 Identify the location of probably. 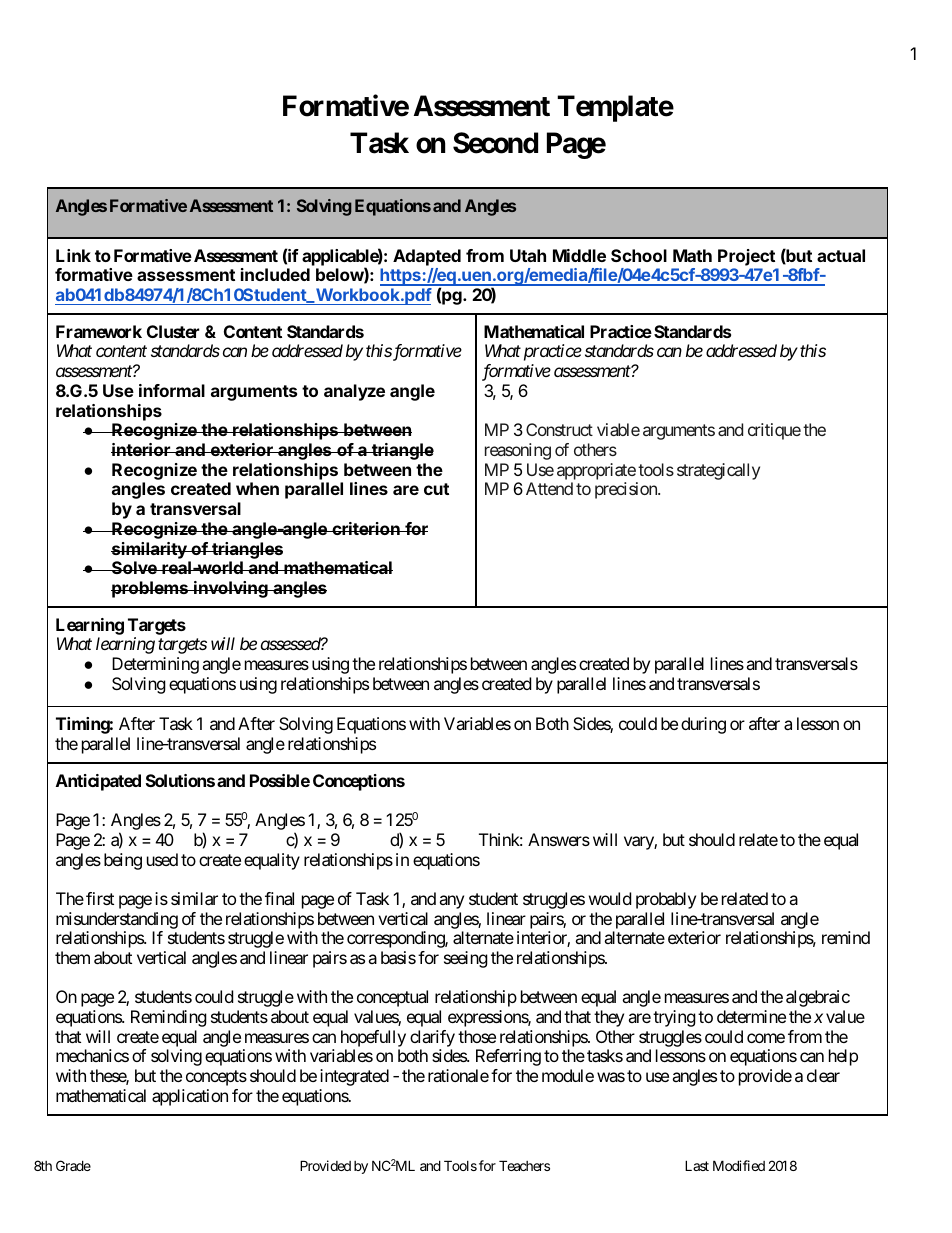
(666, 900).
